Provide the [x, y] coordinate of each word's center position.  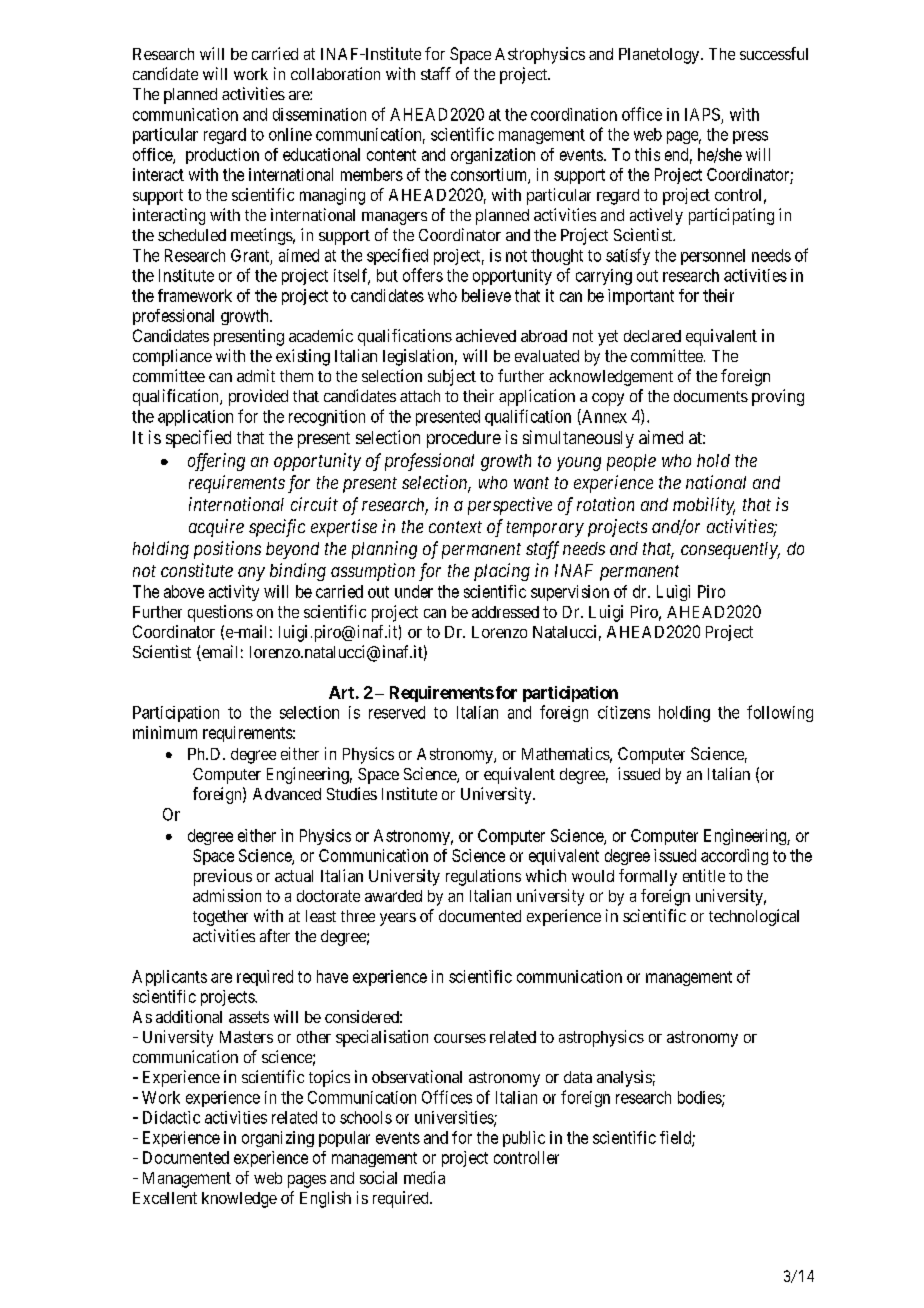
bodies [700, 1098]
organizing [278, 1139]
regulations [483, 877]
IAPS [702, 114]
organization [493, 156]
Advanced [287, 794]
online [290, 134]
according [734, 857]
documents [711, 396]
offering [216, 462]
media [424, 1177]
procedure [464, 439]
